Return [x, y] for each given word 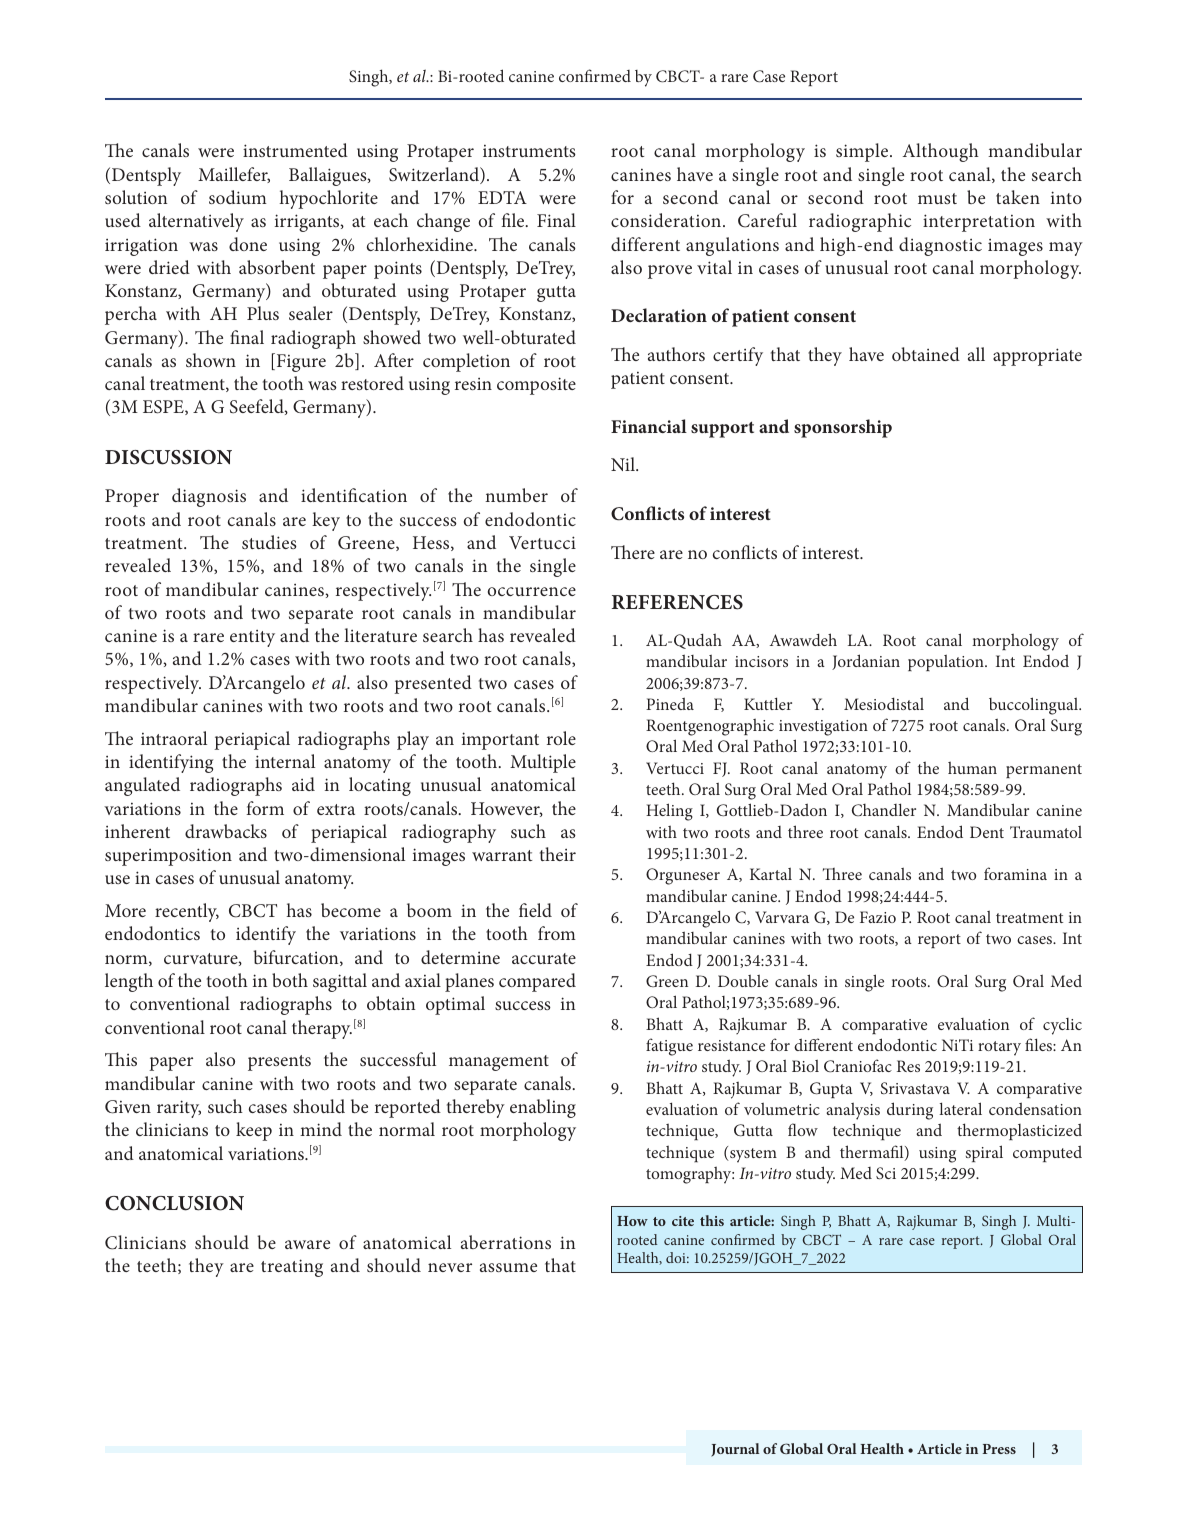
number [516, 495]
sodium [238, 197]
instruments [529, 151]
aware [307, 1244]
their [558, 854]
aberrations [506, 1242]
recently [187, 912]
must [937, 198]
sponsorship [843, 428]
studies [269, 542]
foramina [1015, 873]
